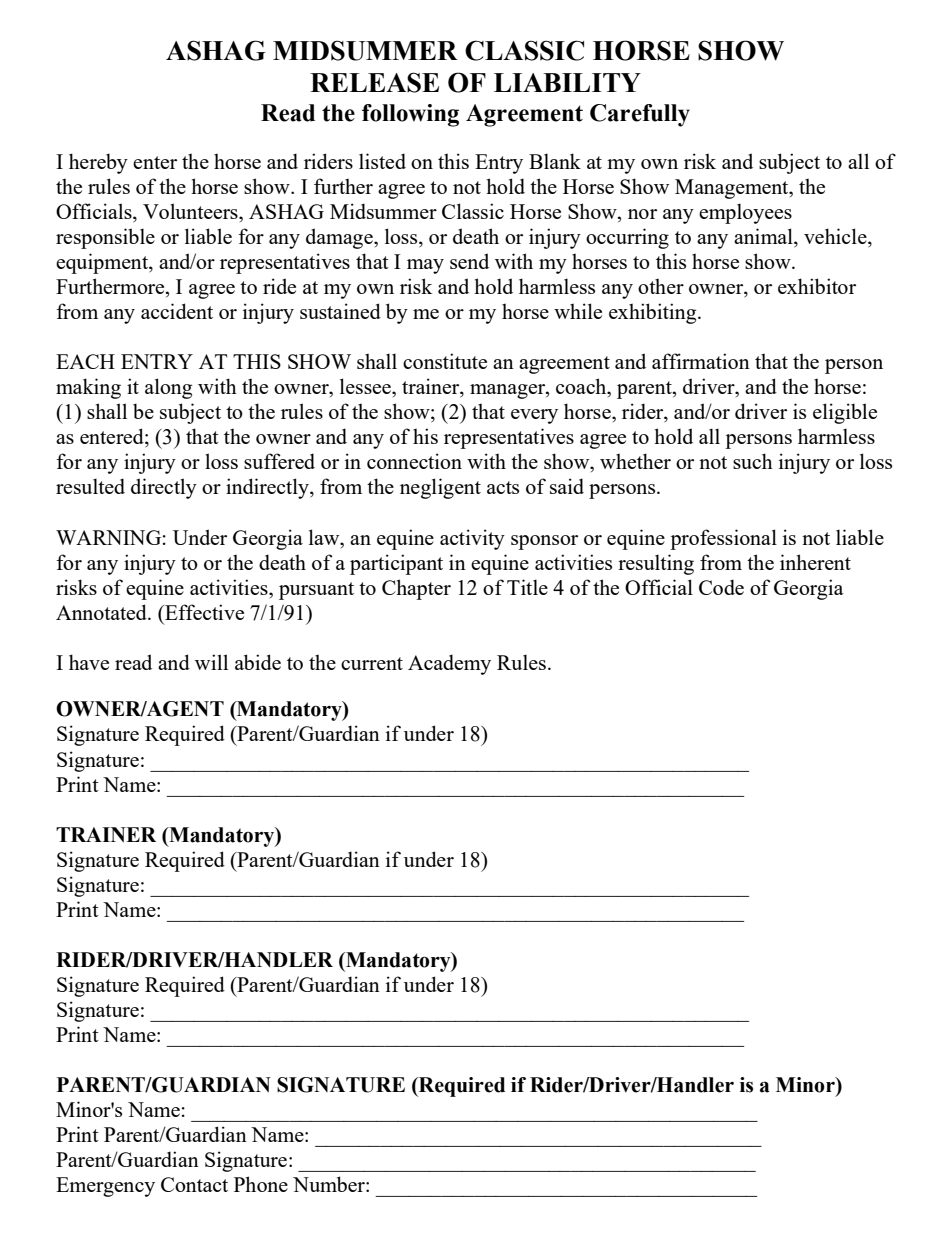 The image size is (952, 1233). I want to click on Academy, so click(449, 664).
